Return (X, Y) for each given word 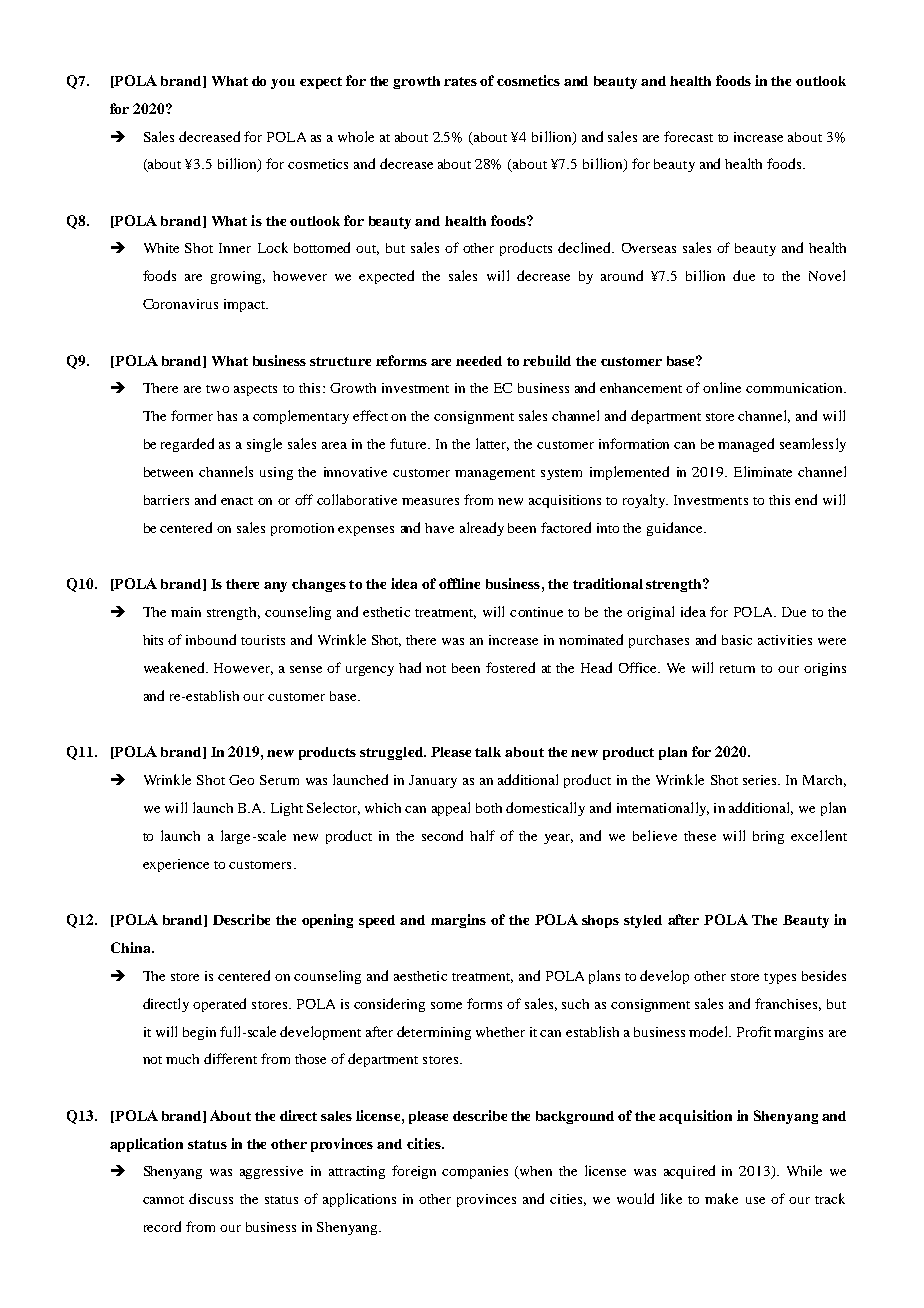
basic (737, 640)
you (283, 84)
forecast (688, 136)
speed (377, 921)
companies (475, 1172)
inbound (211, 639)
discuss (211, 1198)
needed (479, 361)
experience (176, 865)
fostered (510, 667)
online (722, 387)
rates (460, 81)
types (780, 978)
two (217, 389)
